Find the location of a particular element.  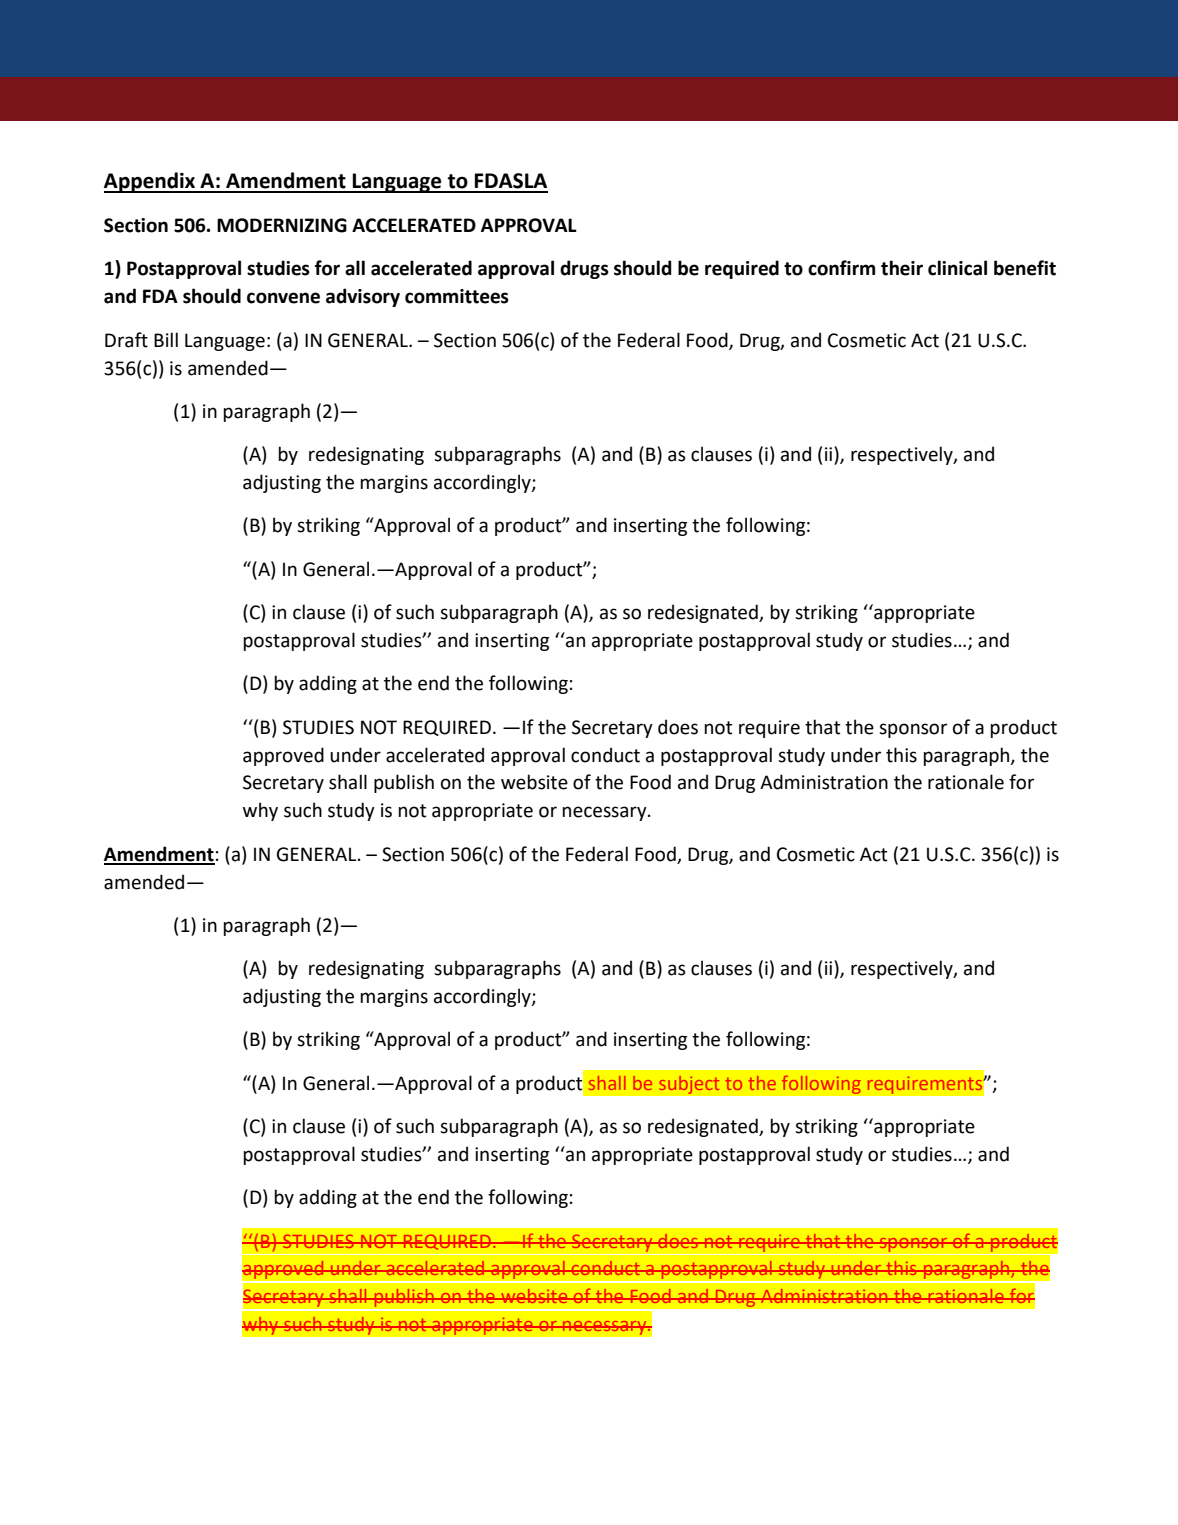

subject is located at coordinates (689, 1084).
